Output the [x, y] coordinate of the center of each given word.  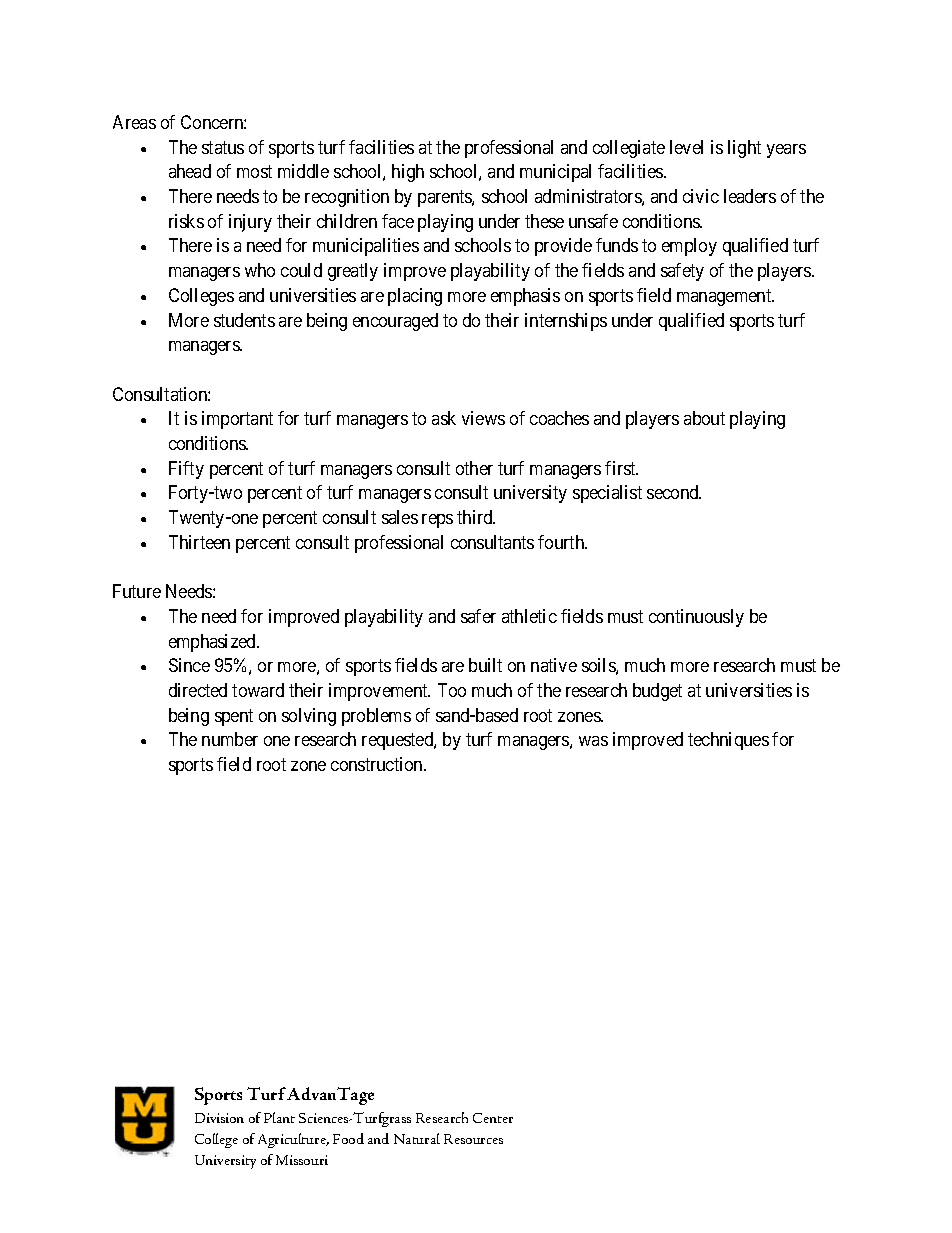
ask [444, 418]
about [704, 418]
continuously [696, 618]
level [686, 147]
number [230, 739]
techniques [728, 741]
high [408, 173]
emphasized [213, 643]
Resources [473, 1139]
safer [478, 616]
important [237, 420]
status [223, 147]
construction [378, 764]
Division [219, 1118]
